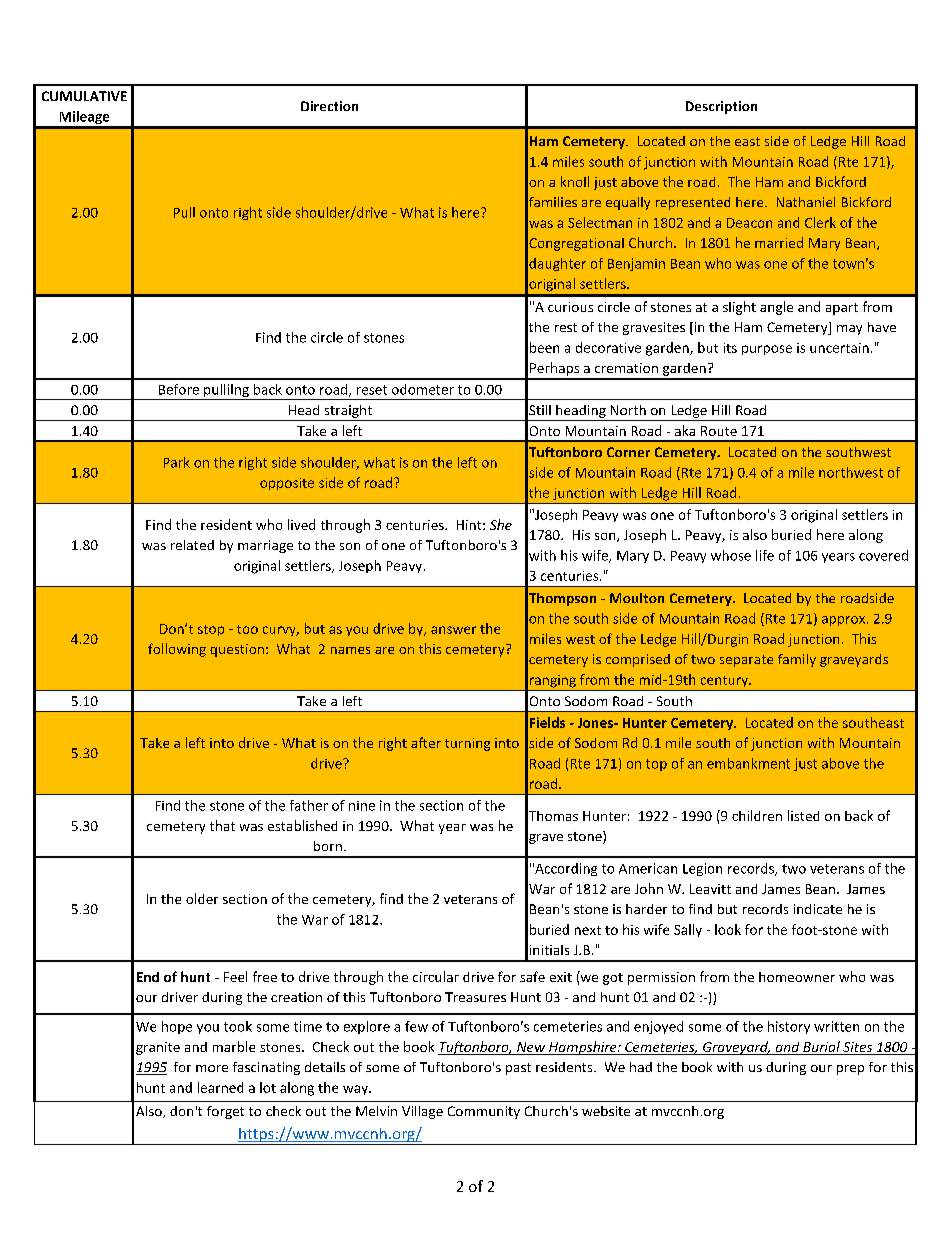 This image has height=1233, width=952. Describe the element at coordinates (212, 1068) in the image. I see `more` at that location.
